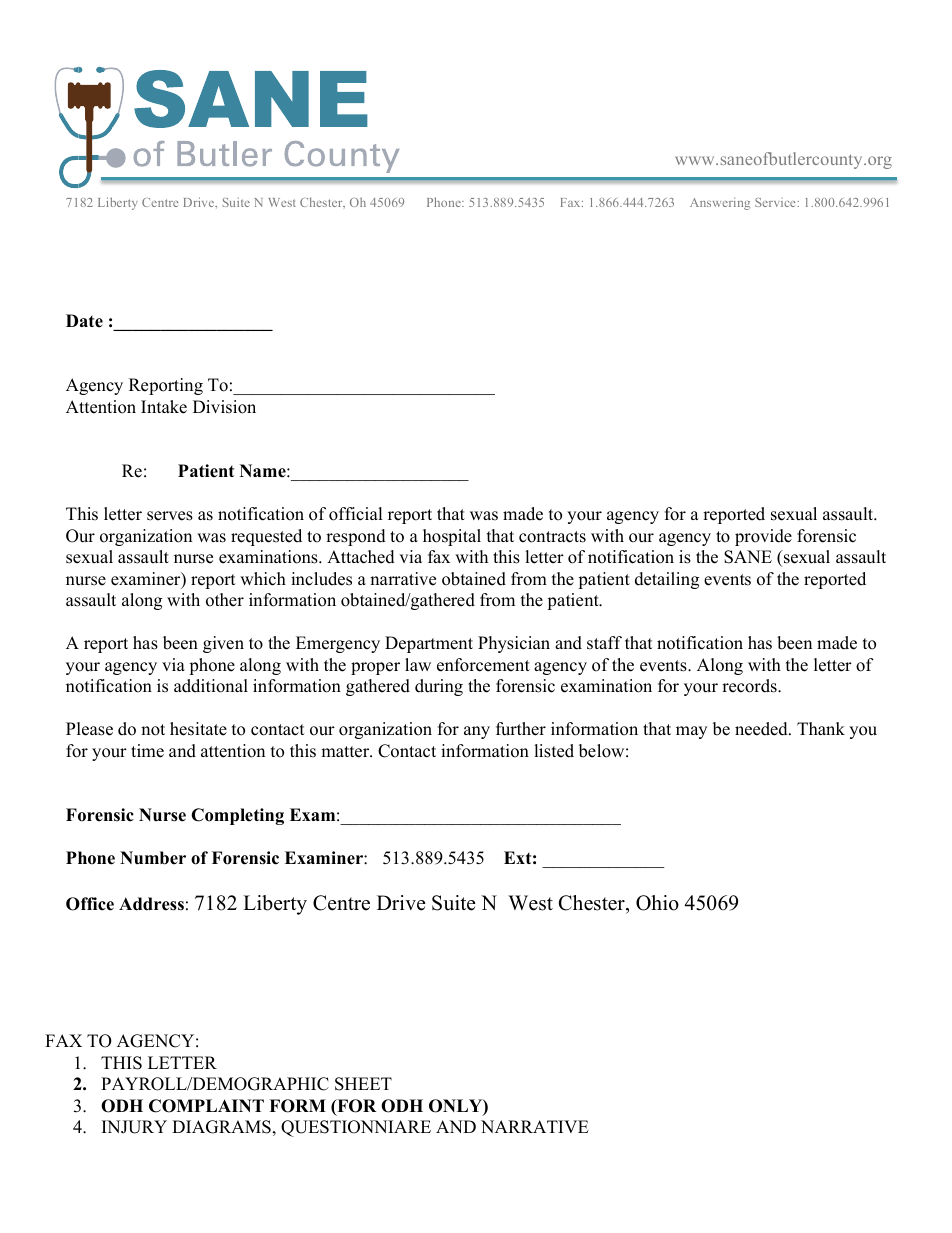  What do you see at coordinates (720, 203) in the screenshot?
I see `Answering` at bounding box center [720, 203].
